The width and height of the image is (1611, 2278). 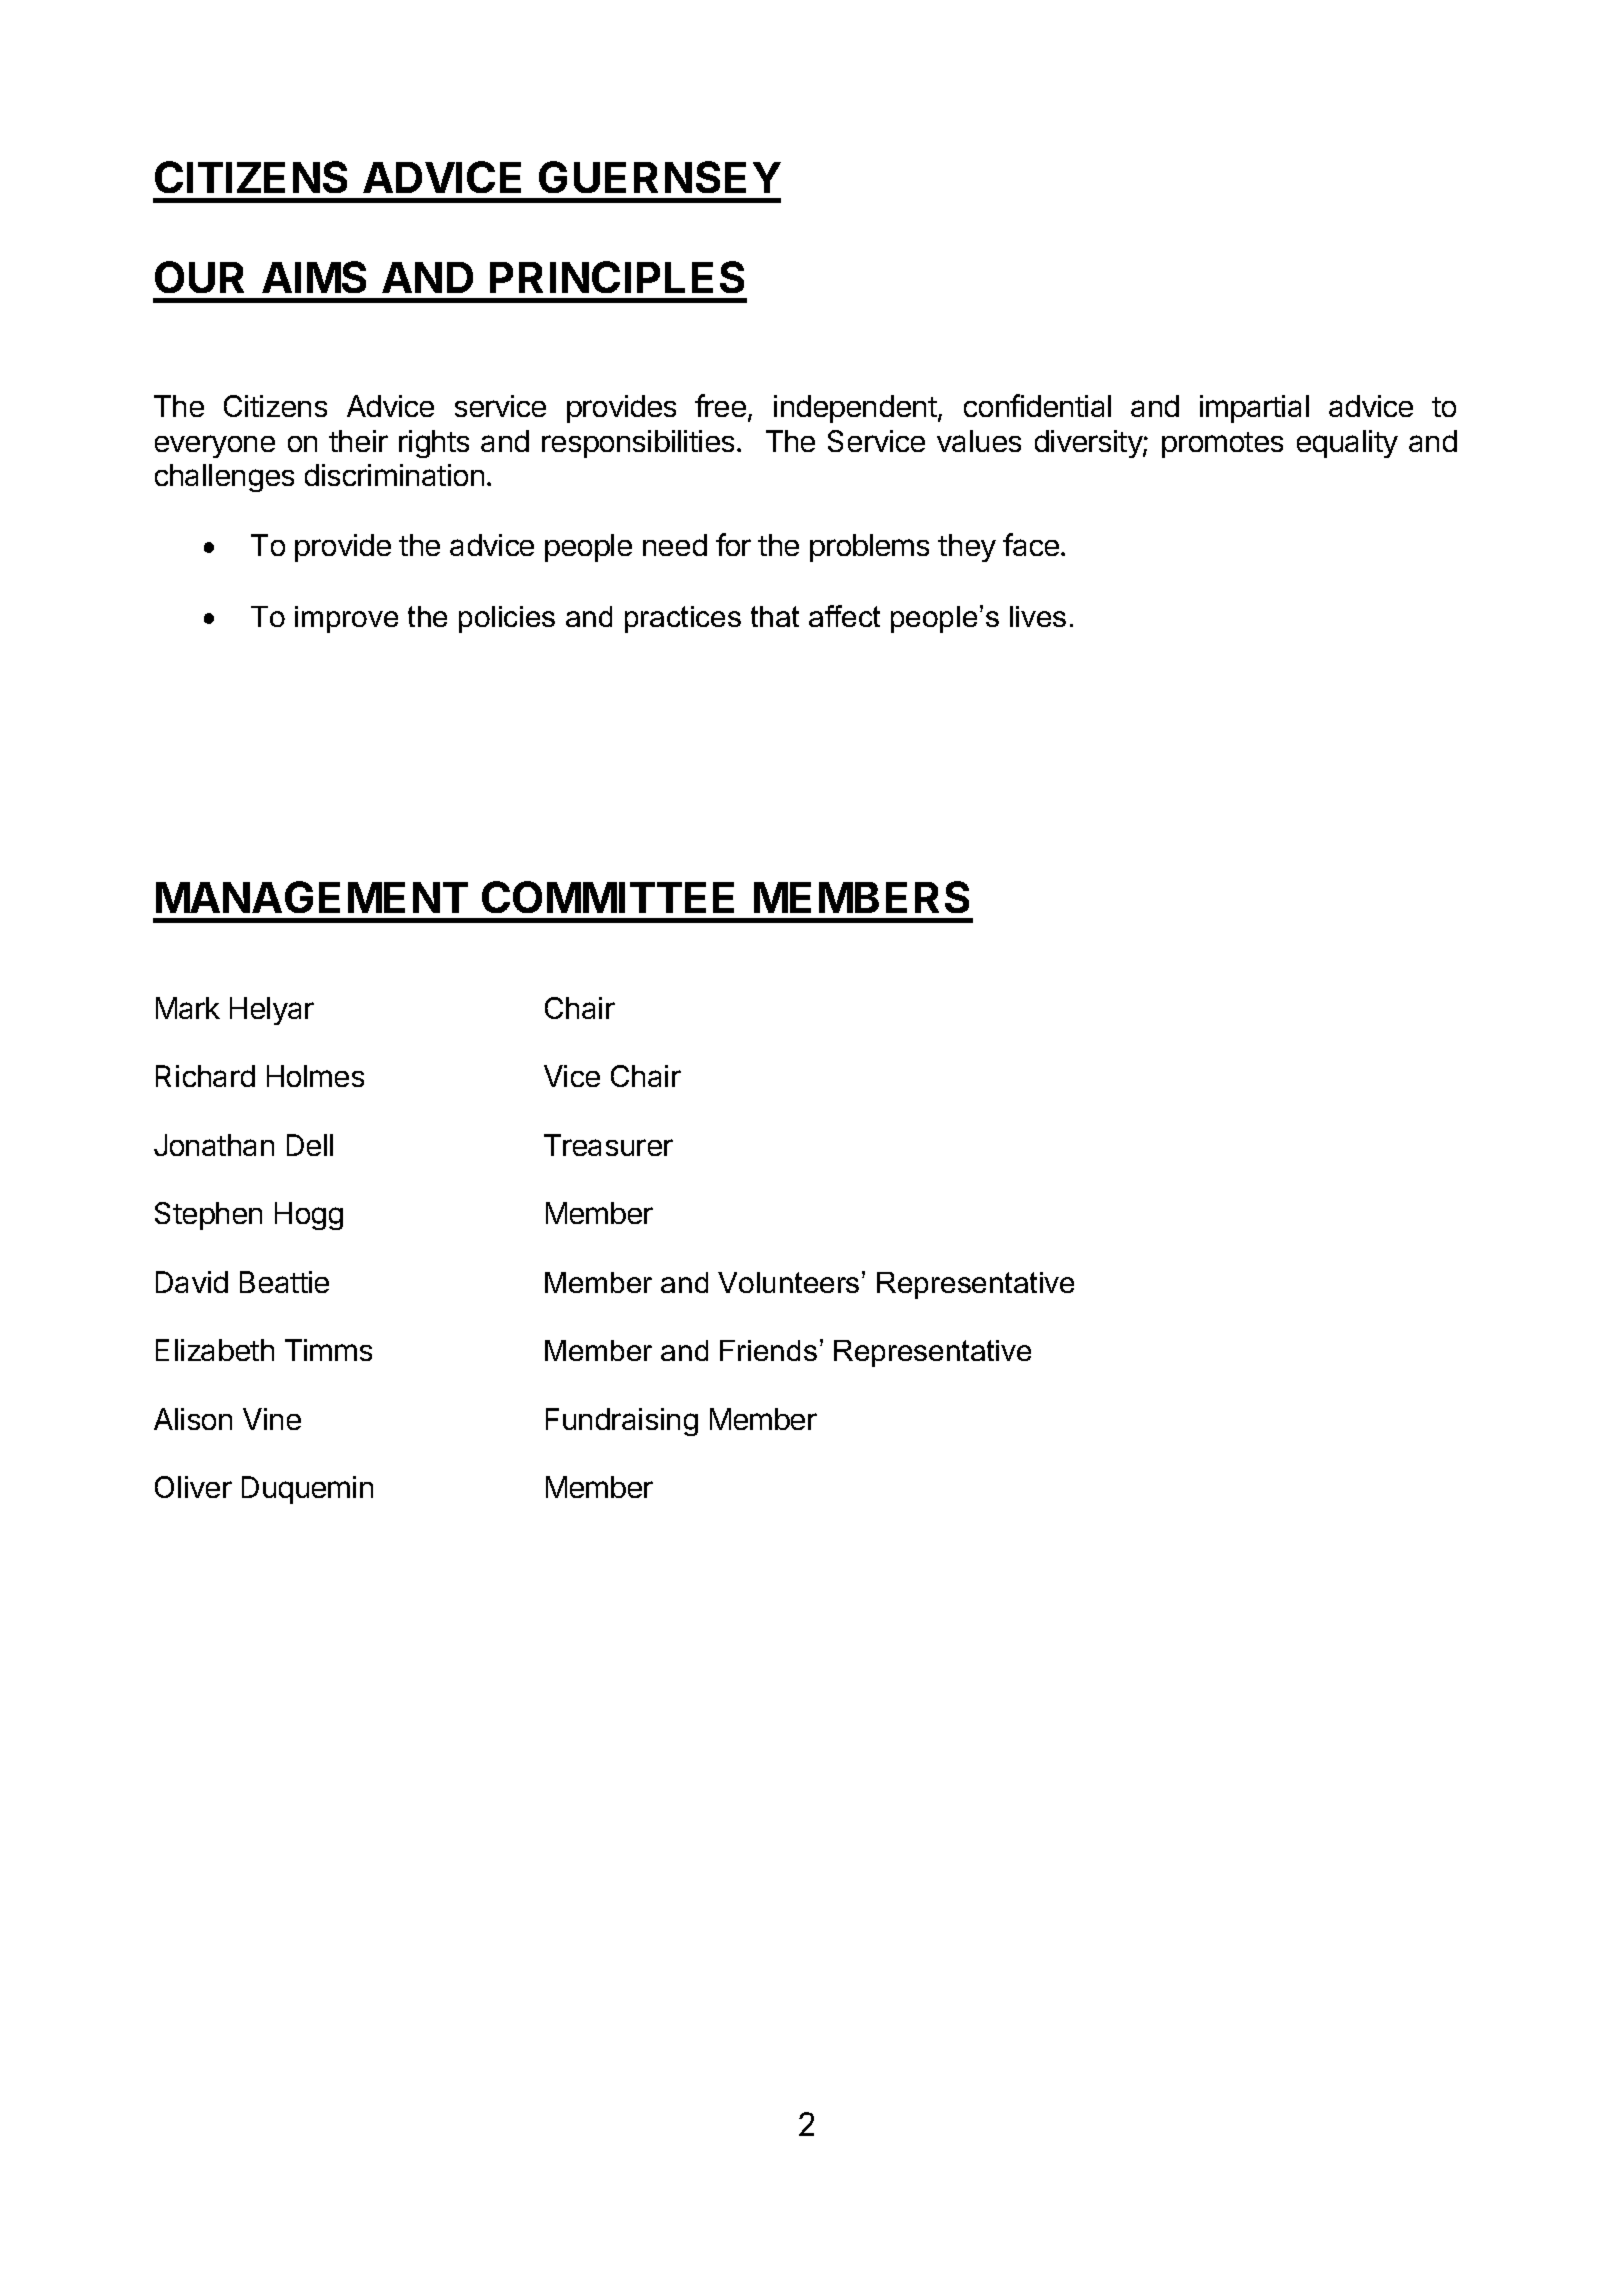 What do you see at coordinates (608, 897) in the image?
I see `COMMITTEE` at bounding box center [608, 897].
